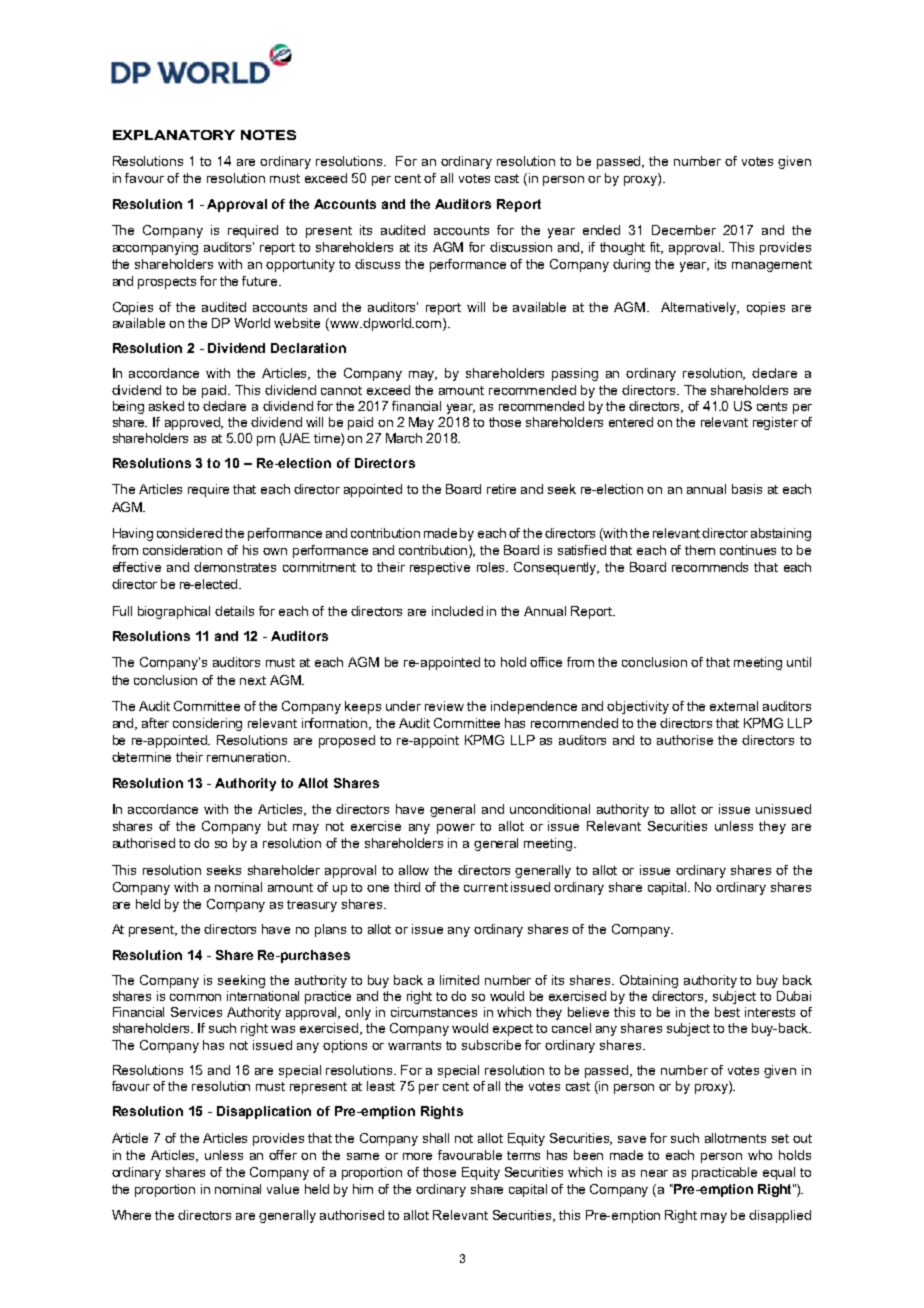 Image resolution: width=924 pixels, height=1308 pixels. What do you see at coordinates (174, 135) in the screenshot?
I see `EXPLANATORY` at bounding box center [174, 135].
